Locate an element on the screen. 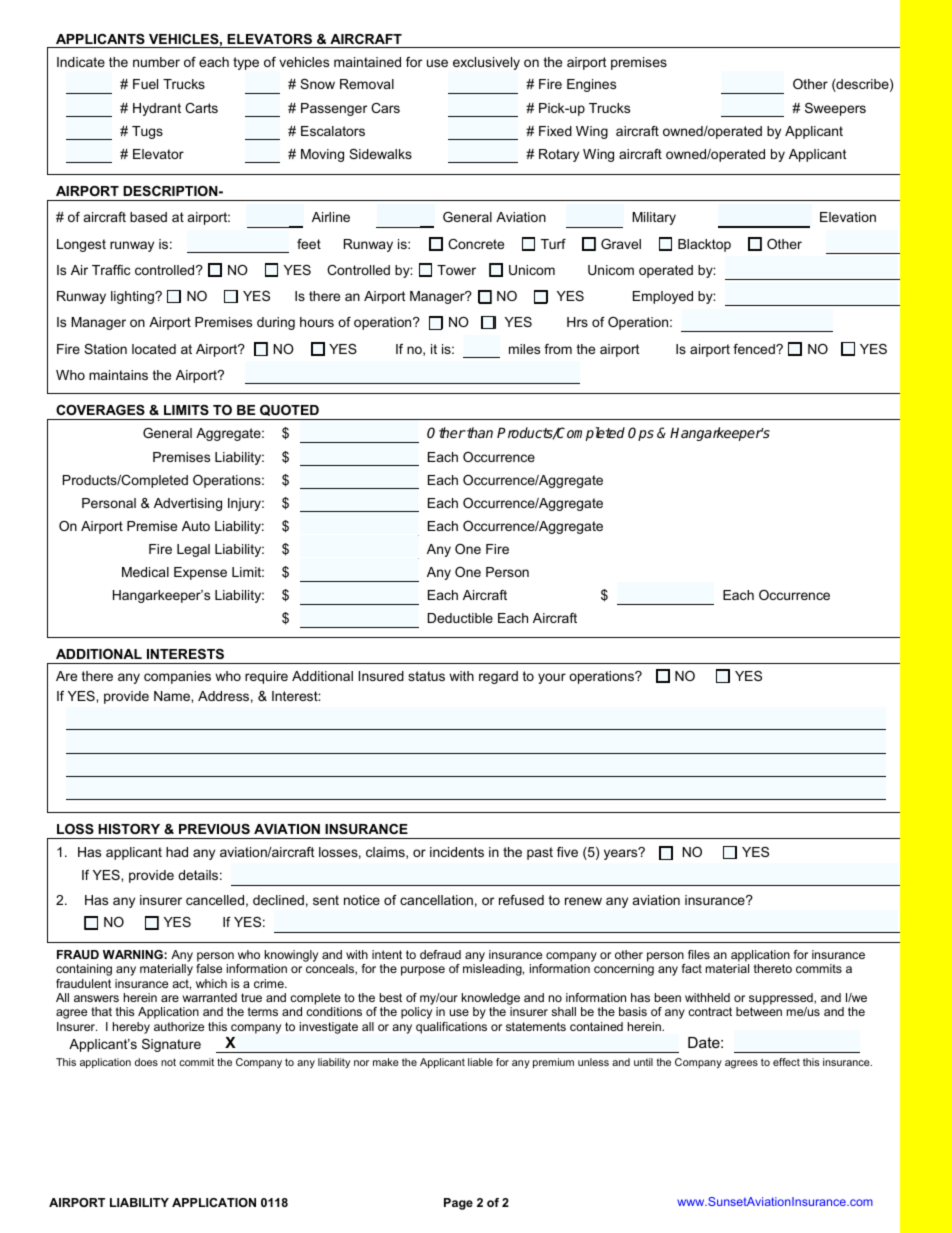 The height and width of the screenshot is (1233, 952). Hydrant is located at coordinates (157, 109).
